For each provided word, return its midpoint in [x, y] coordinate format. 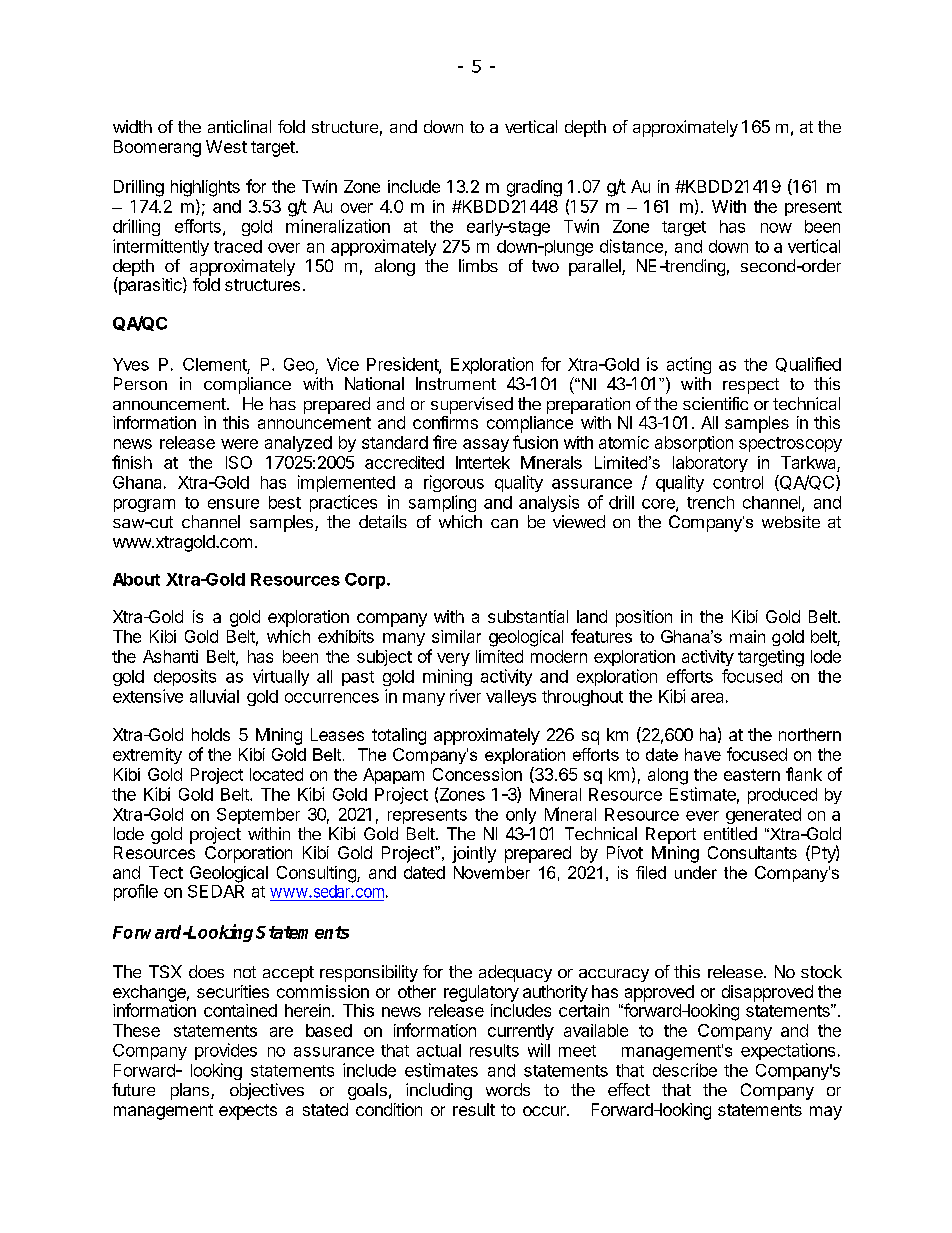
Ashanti [170, 656]
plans [190, 1091]
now [776, 228]
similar [456, 636]
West [226, 146]
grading [534, 188]
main [747, 636]
